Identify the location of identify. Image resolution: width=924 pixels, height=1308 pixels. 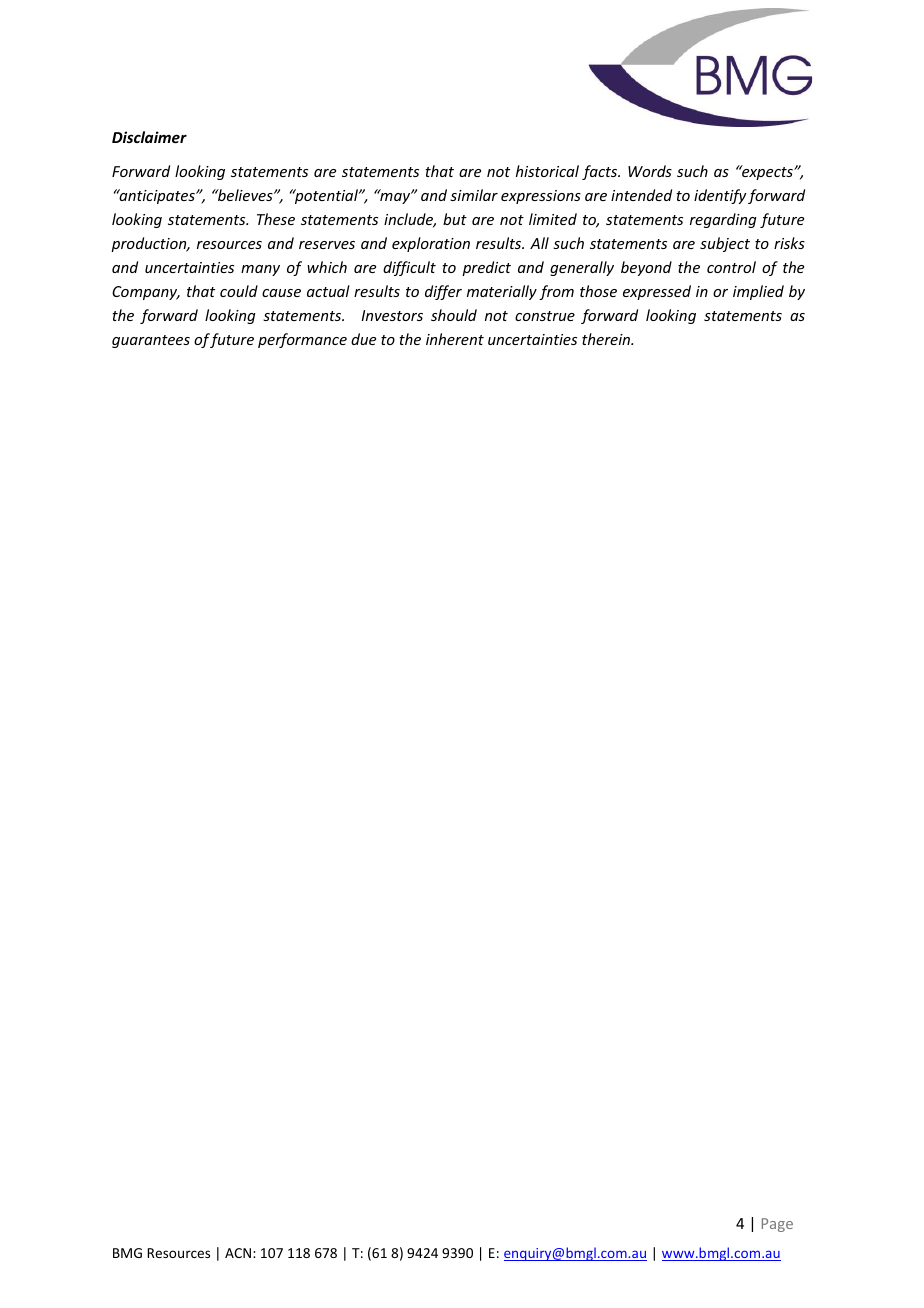
(720, 196).
